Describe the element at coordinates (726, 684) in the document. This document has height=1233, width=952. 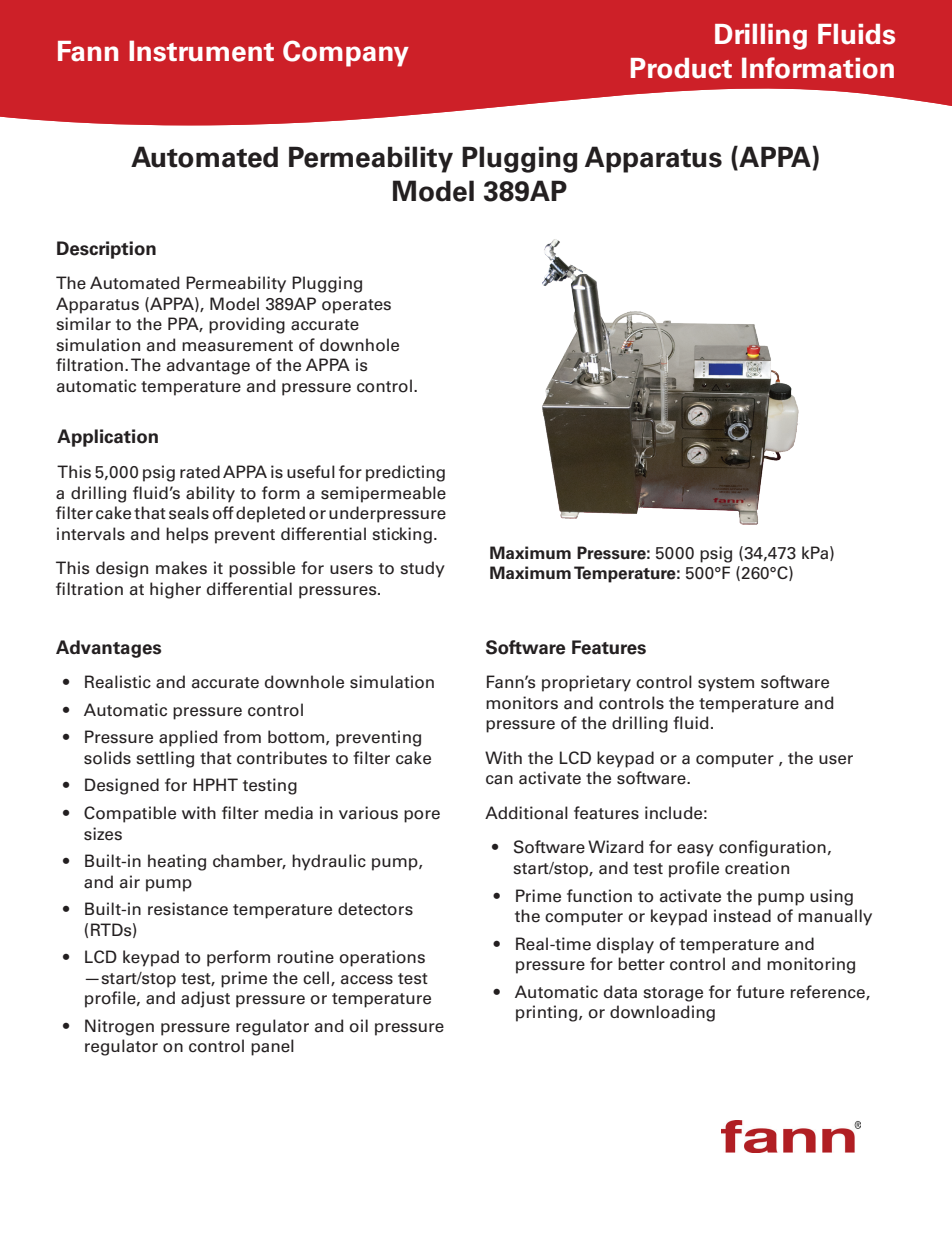
I see `system` at that location.
